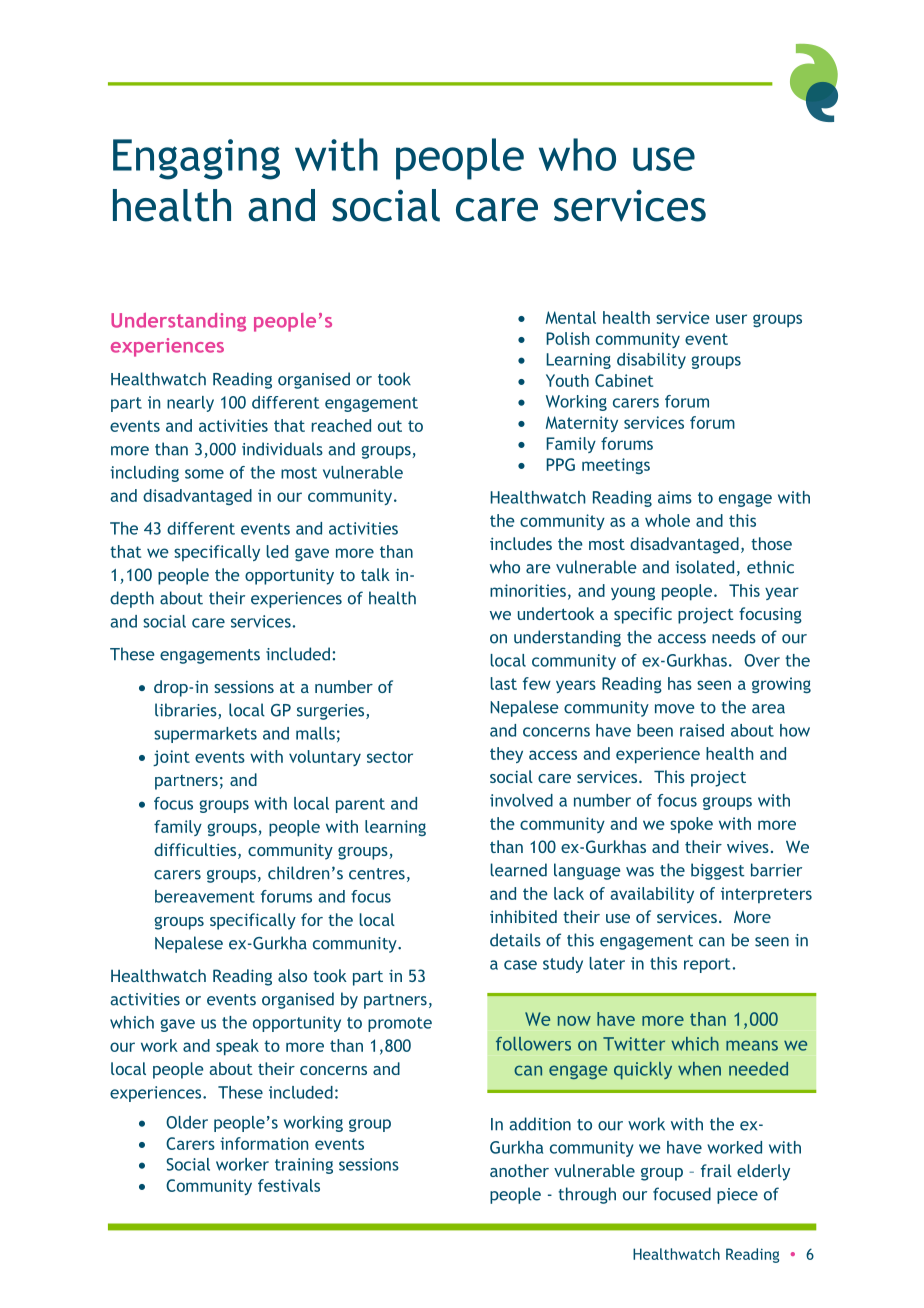 This screenshot has height=1308, width=924. I want to click on Over, so click(762, 660).
